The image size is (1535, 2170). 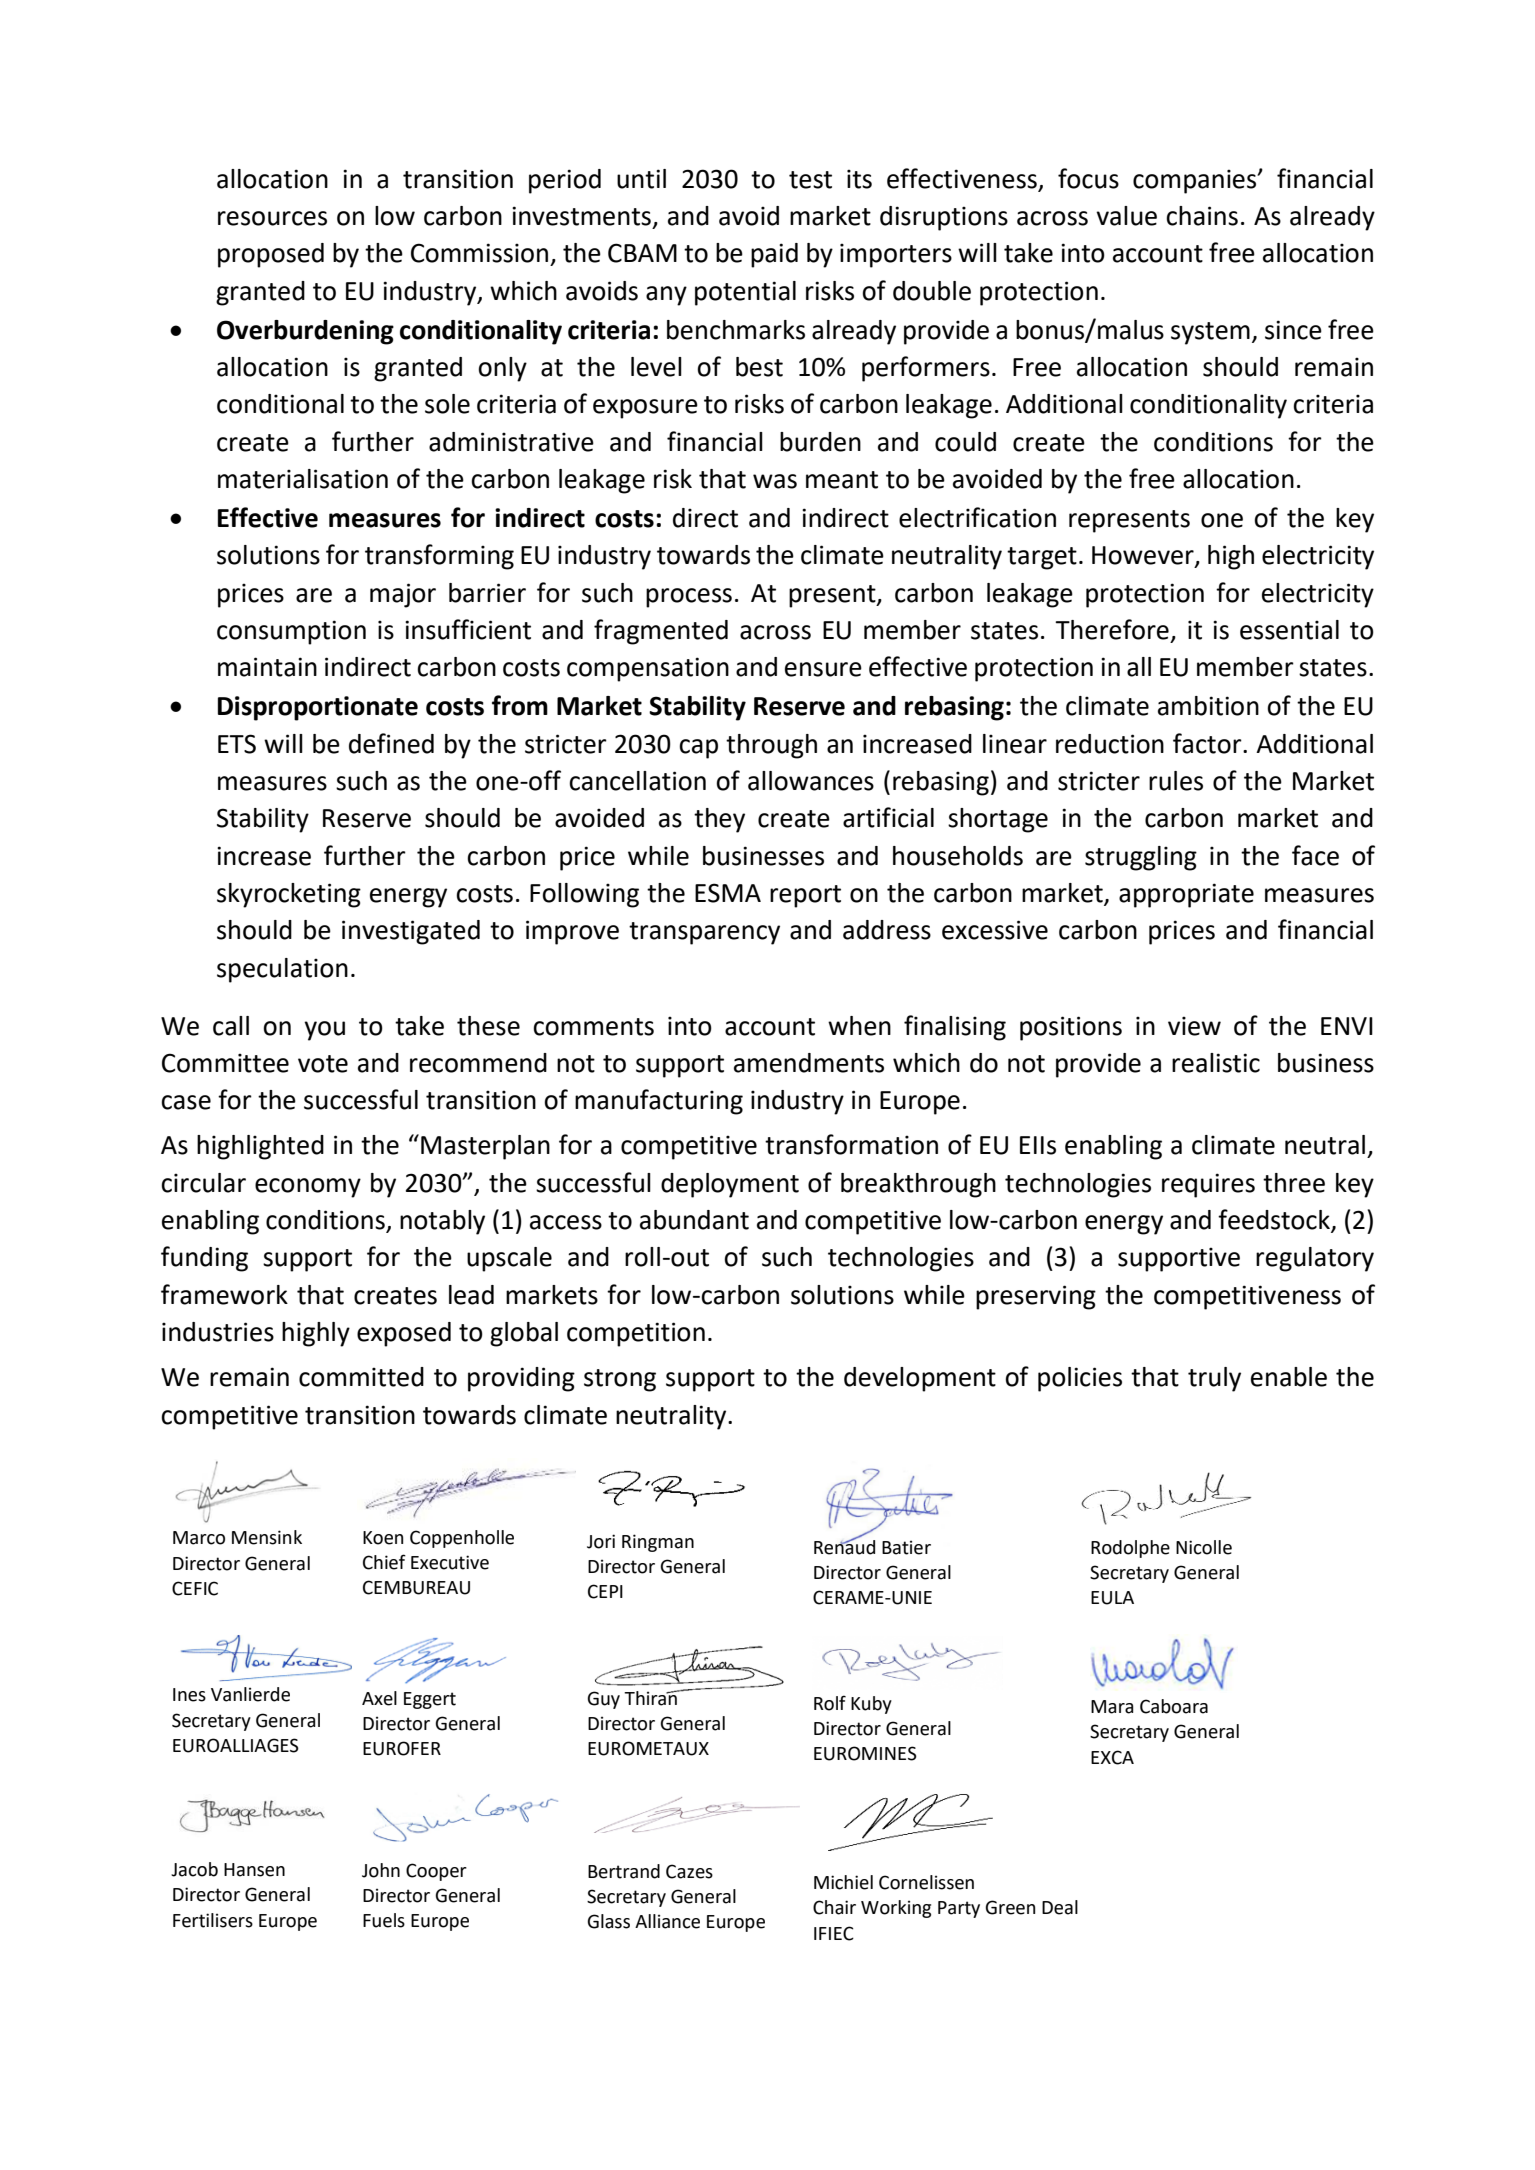 What do you see at coordinates (381, 1870) in the screenshot?
I see `John` at bounding box center [381, 1870].
